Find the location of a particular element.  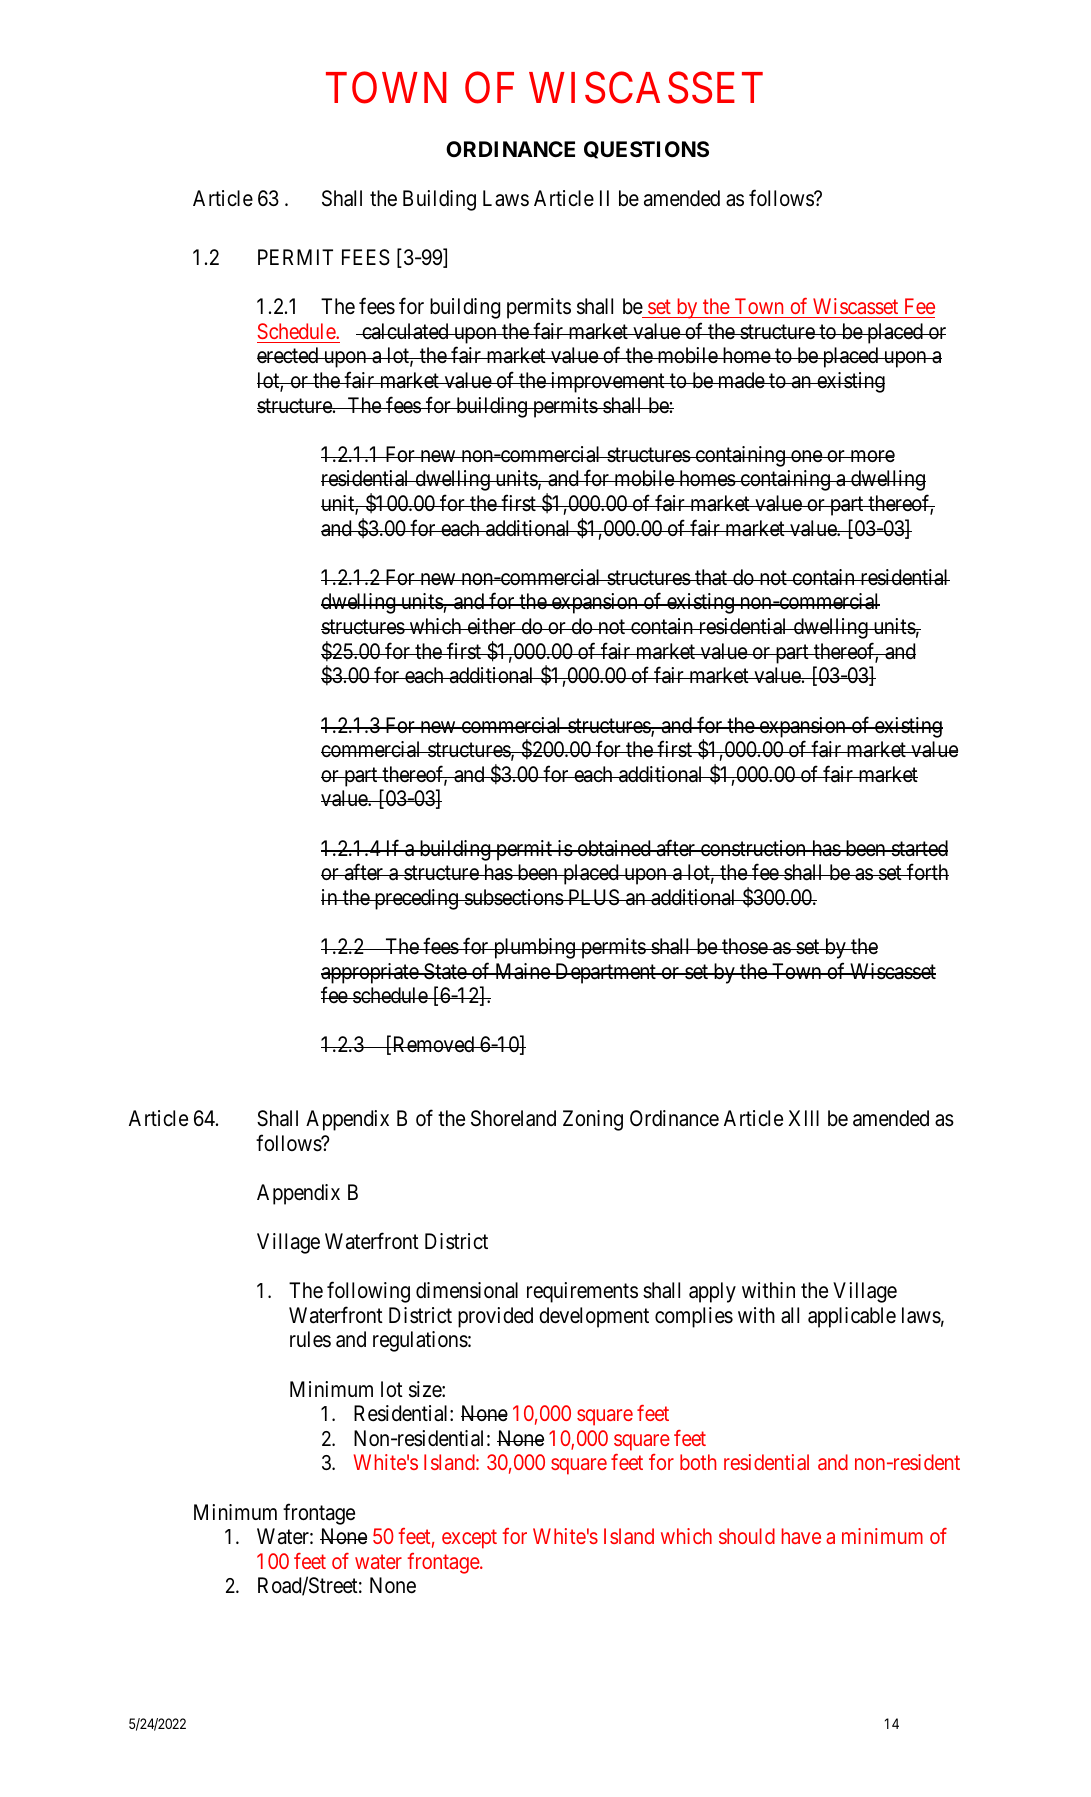

both is located at coordinates (698, 1462).
